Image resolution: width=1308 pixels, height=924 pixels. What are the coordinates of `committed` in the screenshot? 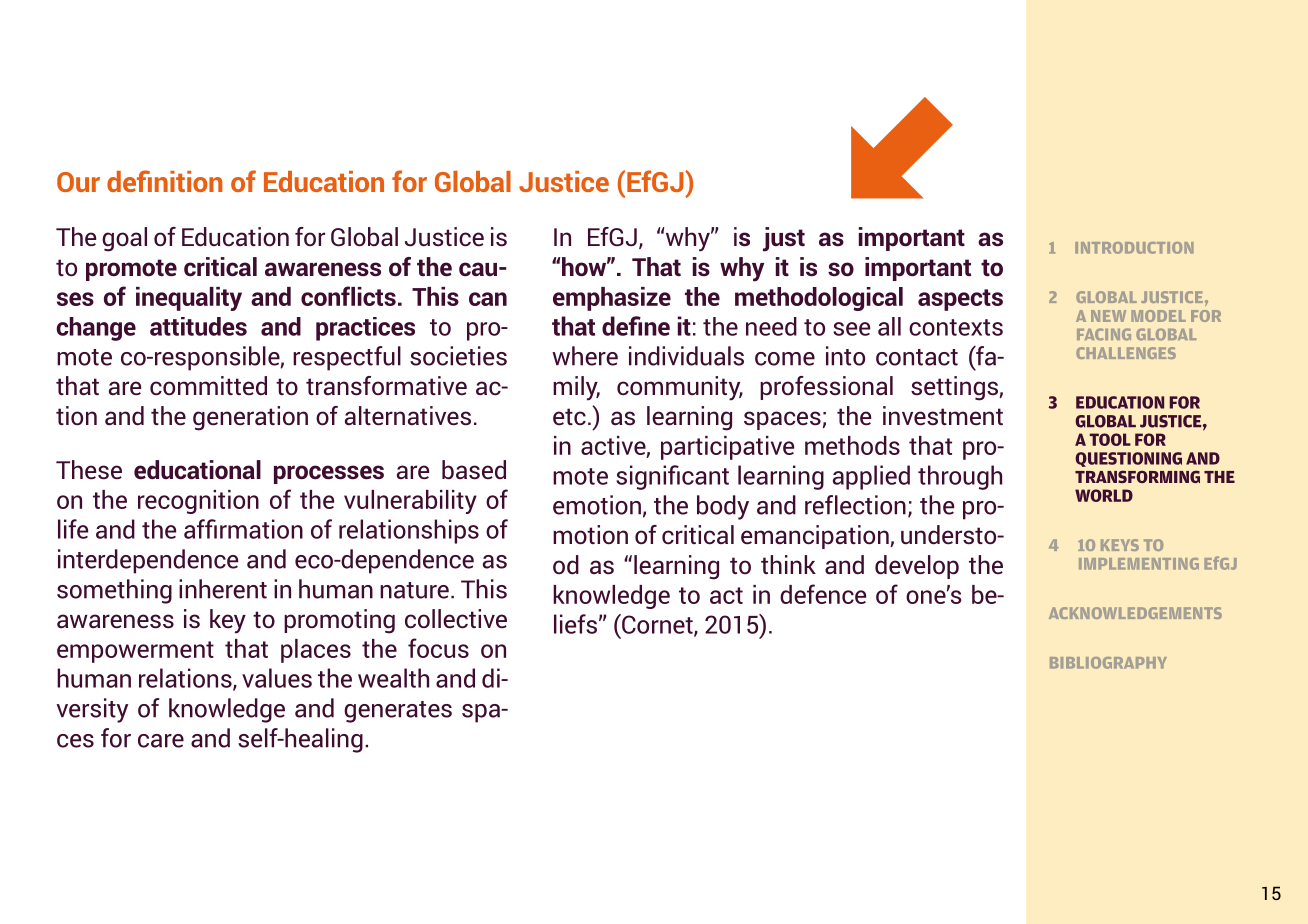 It's located at (208, 386).
